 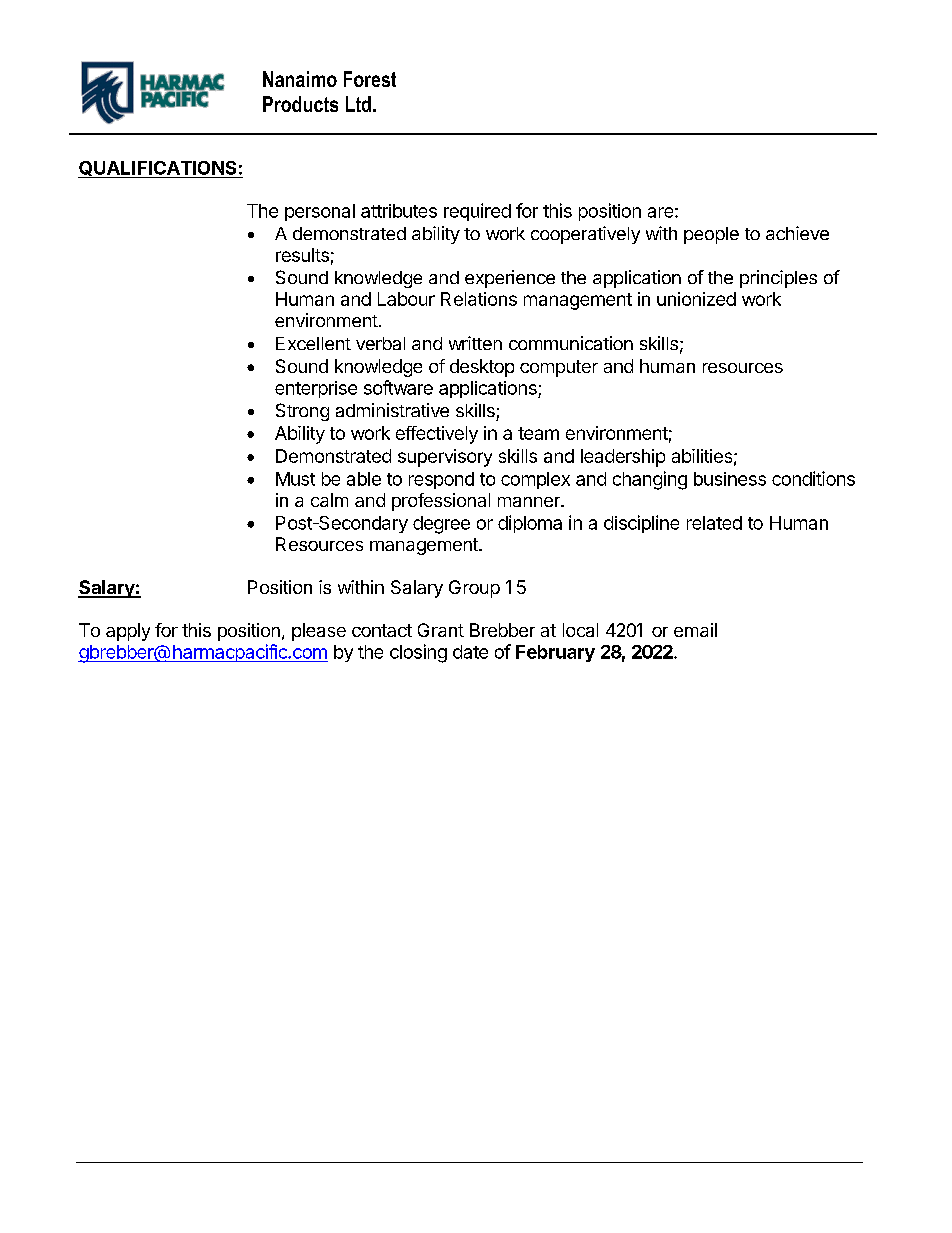 I want to click on Products, so click(x=300, y=104).
